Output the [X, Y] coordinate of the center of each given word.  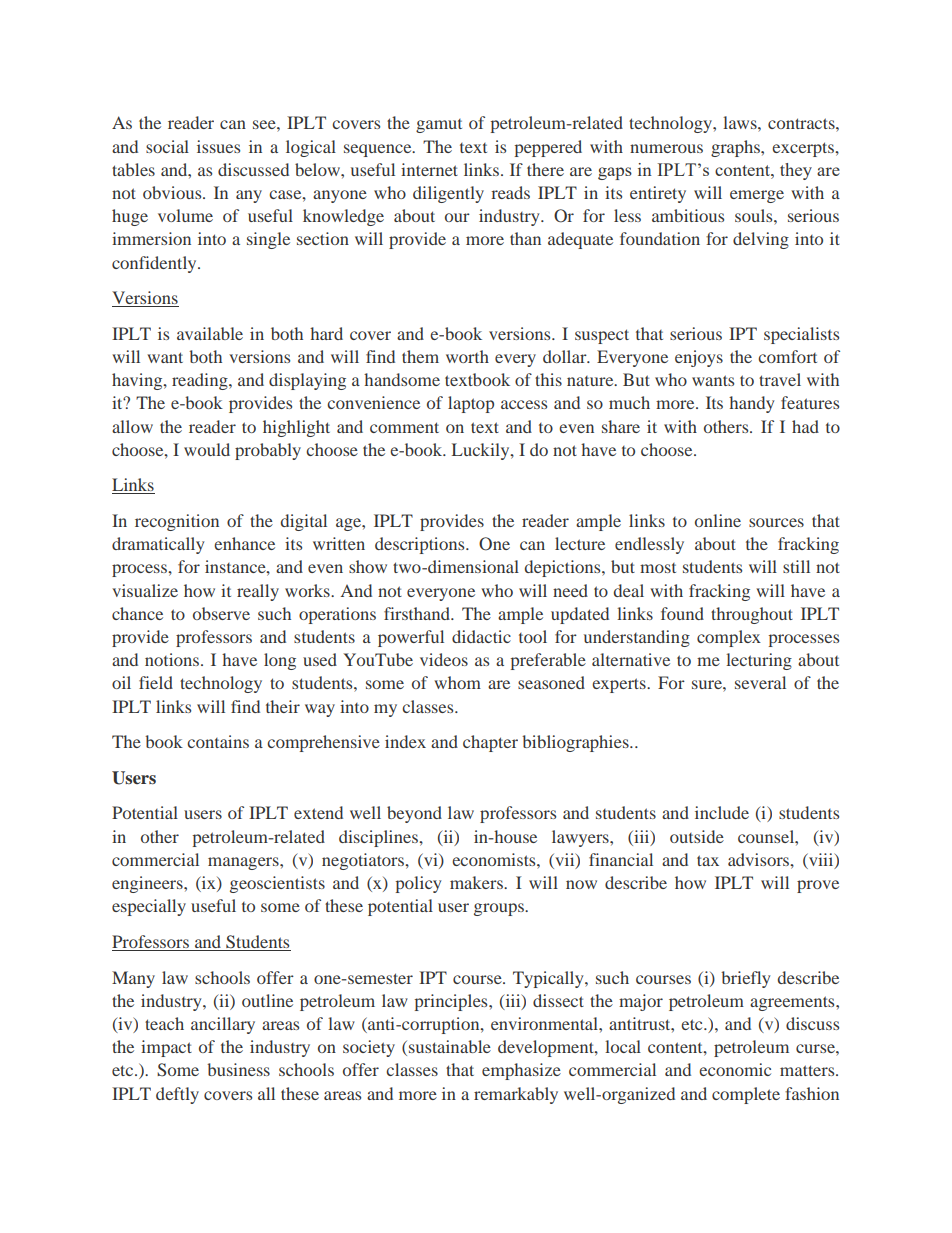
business [238, 1069]
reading [201, 381]
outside [697, 836]
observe [221, 613]
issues [218, 146]
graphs [736, 148]
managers [244, 863]
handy [751, 404]
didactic [481, 636]
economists [495, 859]
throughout [752, 615]
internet [429, 169]
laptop [471, 404]
